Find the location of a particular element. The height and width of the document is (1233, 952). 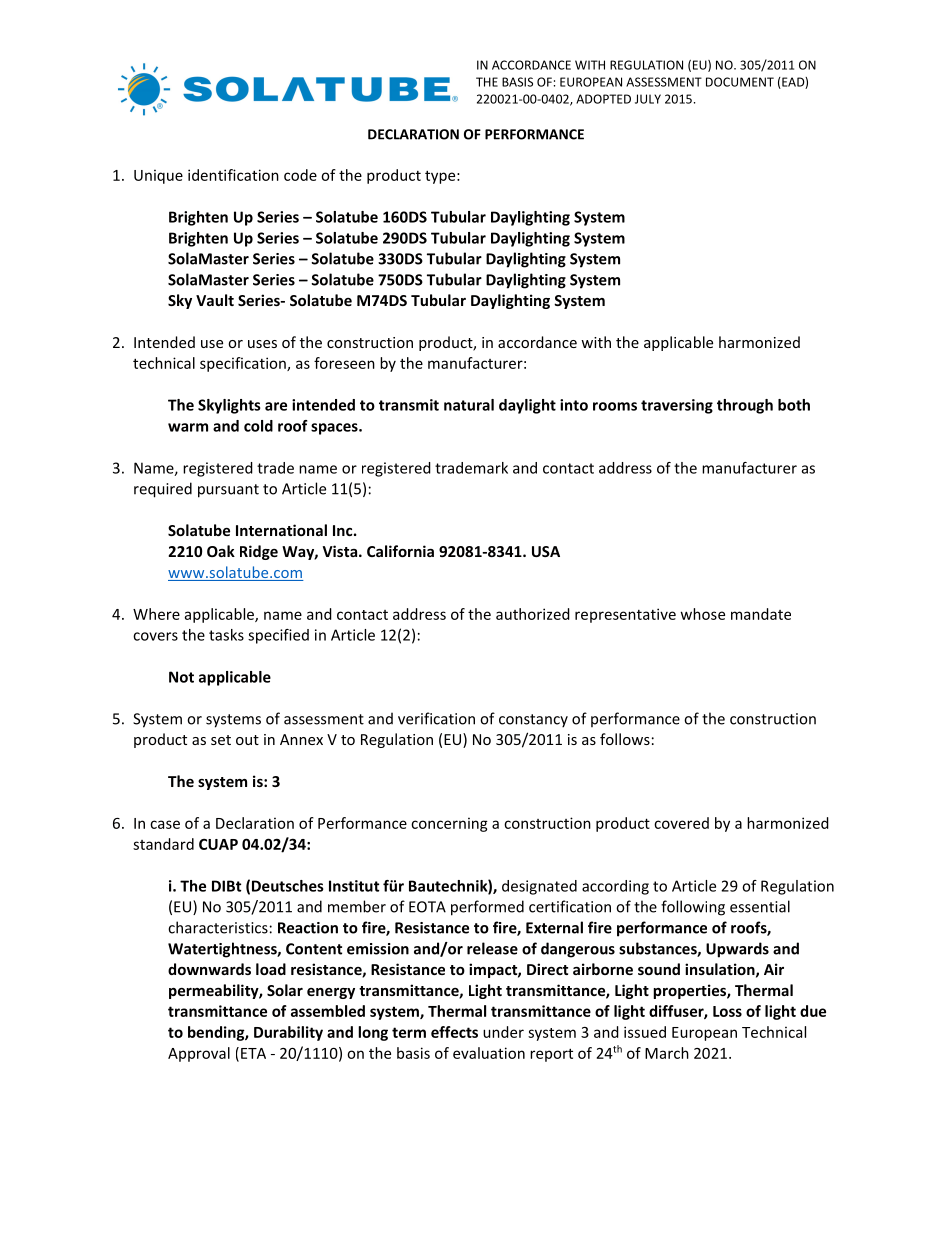

concerning is located at coordinates (449, 824).
